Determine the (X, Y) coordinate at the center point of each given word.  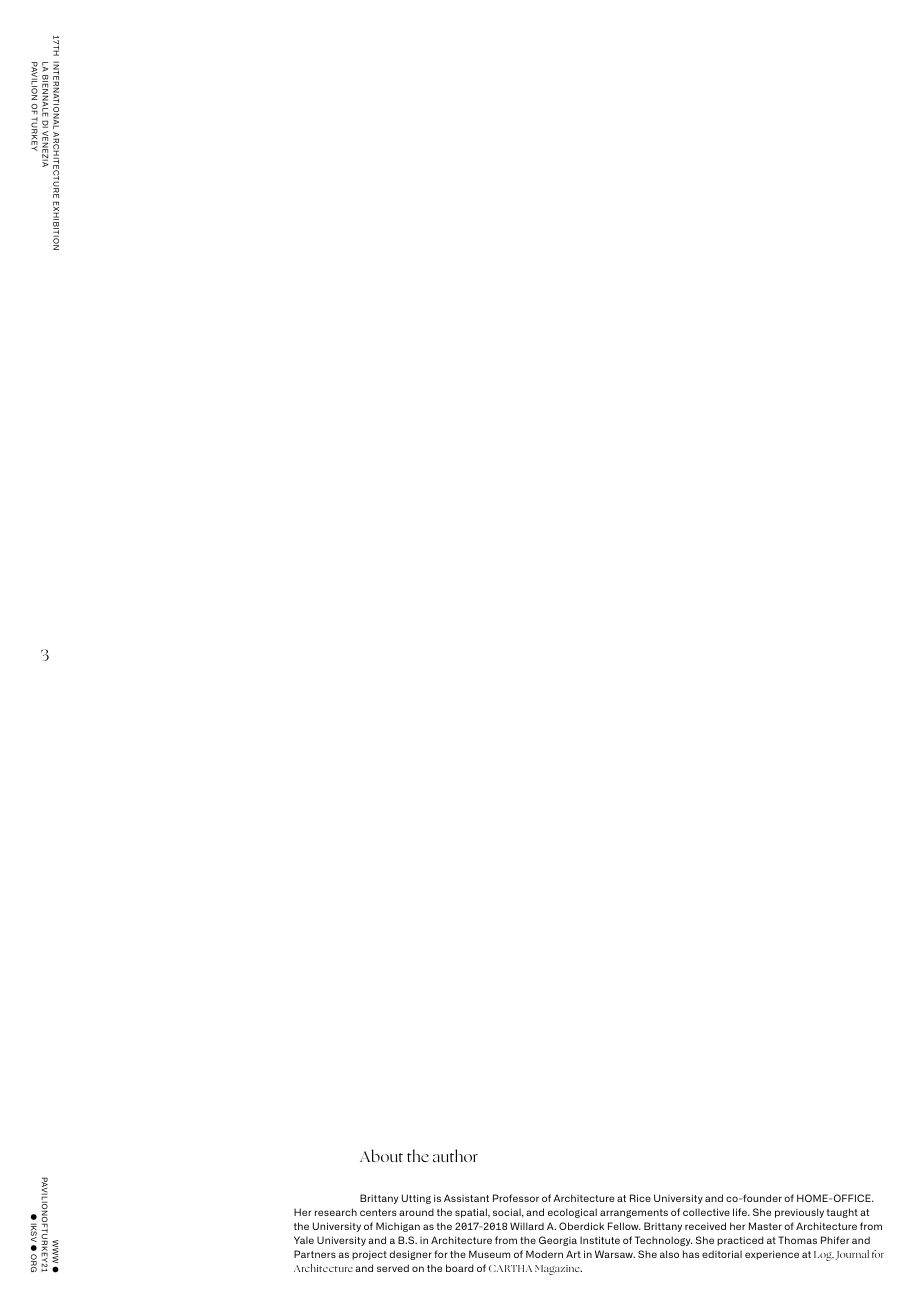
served (393, 1268)
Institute (600, 1240)
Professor (516, 1198)
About (381, 1155)
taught (842, 1213)
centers (378, 1212)
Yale (304, 1240)
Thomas (797, 1240)
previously (799, 1213)
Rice (640, 1198)
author (455, 1155)
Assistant (466, 1198)
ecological (572, 1213)
